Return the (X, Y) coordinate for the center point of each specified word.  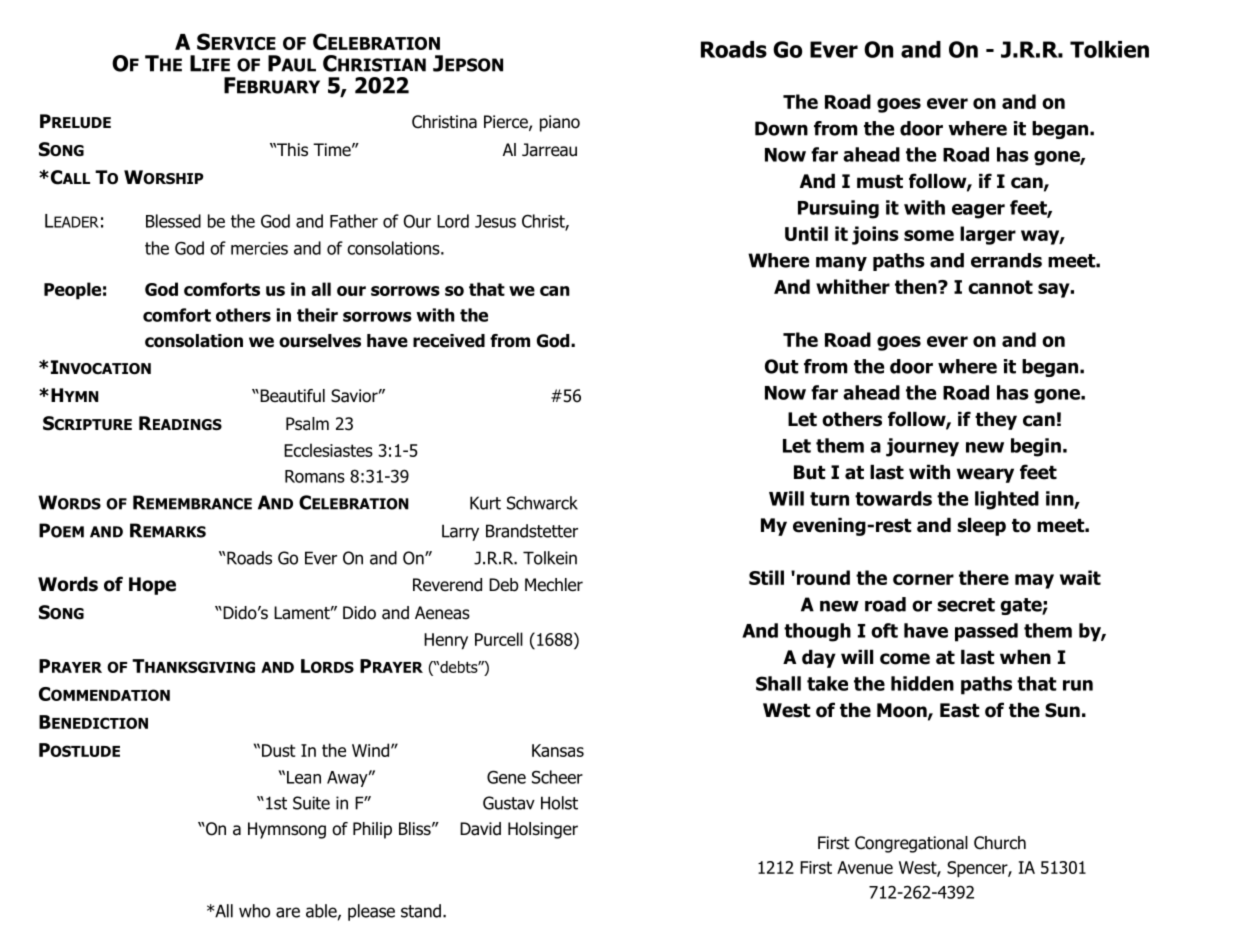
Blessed (173, 221)
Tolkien (1109, 49)
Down (781, 128)
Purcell (499, 639)
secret (966, 605)
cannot (1000, 287)
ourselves (320, 341)
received (449, 341)
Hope (152, 586)
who (254, 911)
